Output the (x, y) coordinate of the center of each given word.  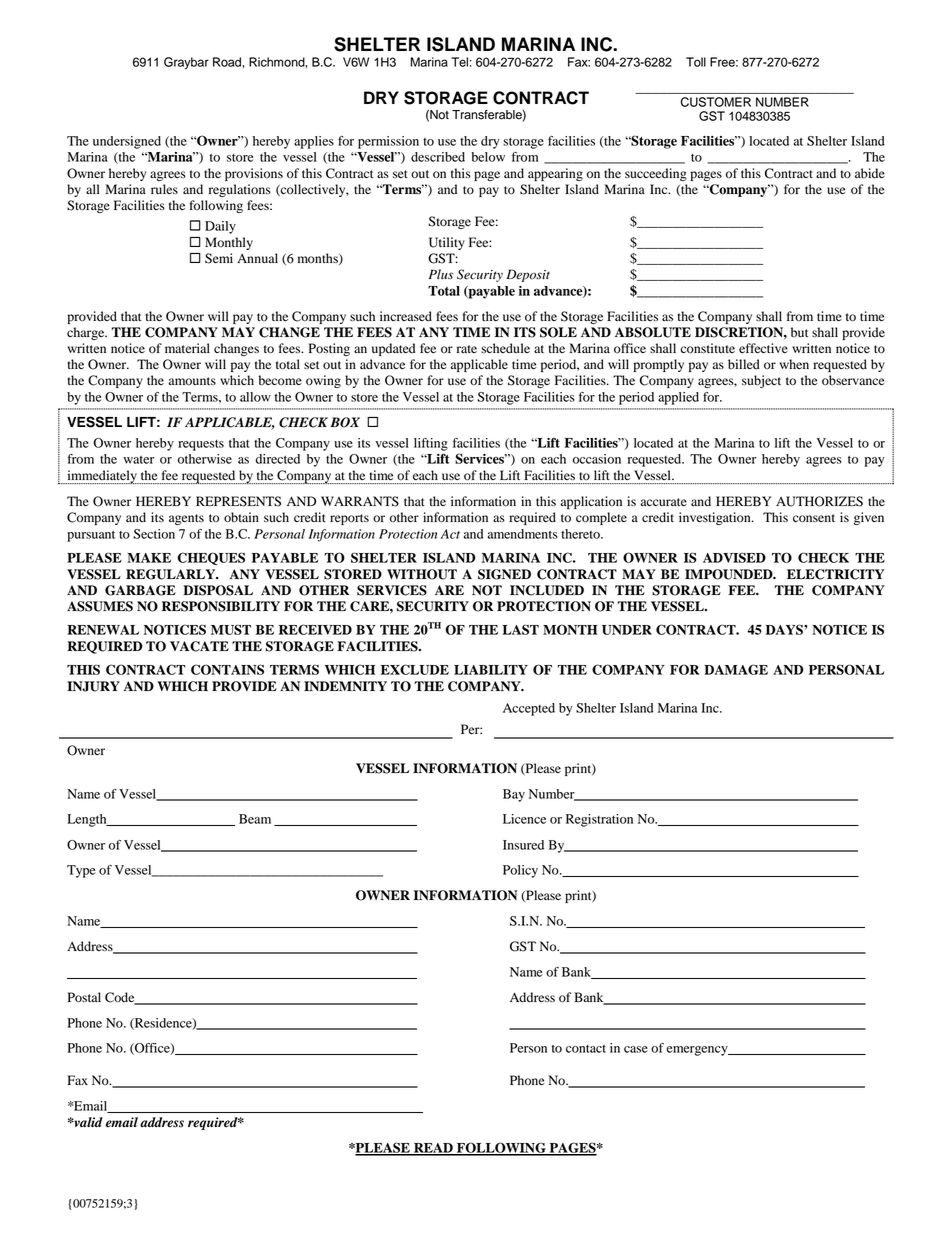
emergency (698, 1051)
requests (201, 445)
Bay (514, 795)
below (488, 157)
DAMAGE (736, 669)
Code (121, 998)
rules (164, 189)
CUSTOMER (716, 102)
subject (761, 381)
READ (433, 1149)
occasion (597, 459)
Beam (255, 819)
